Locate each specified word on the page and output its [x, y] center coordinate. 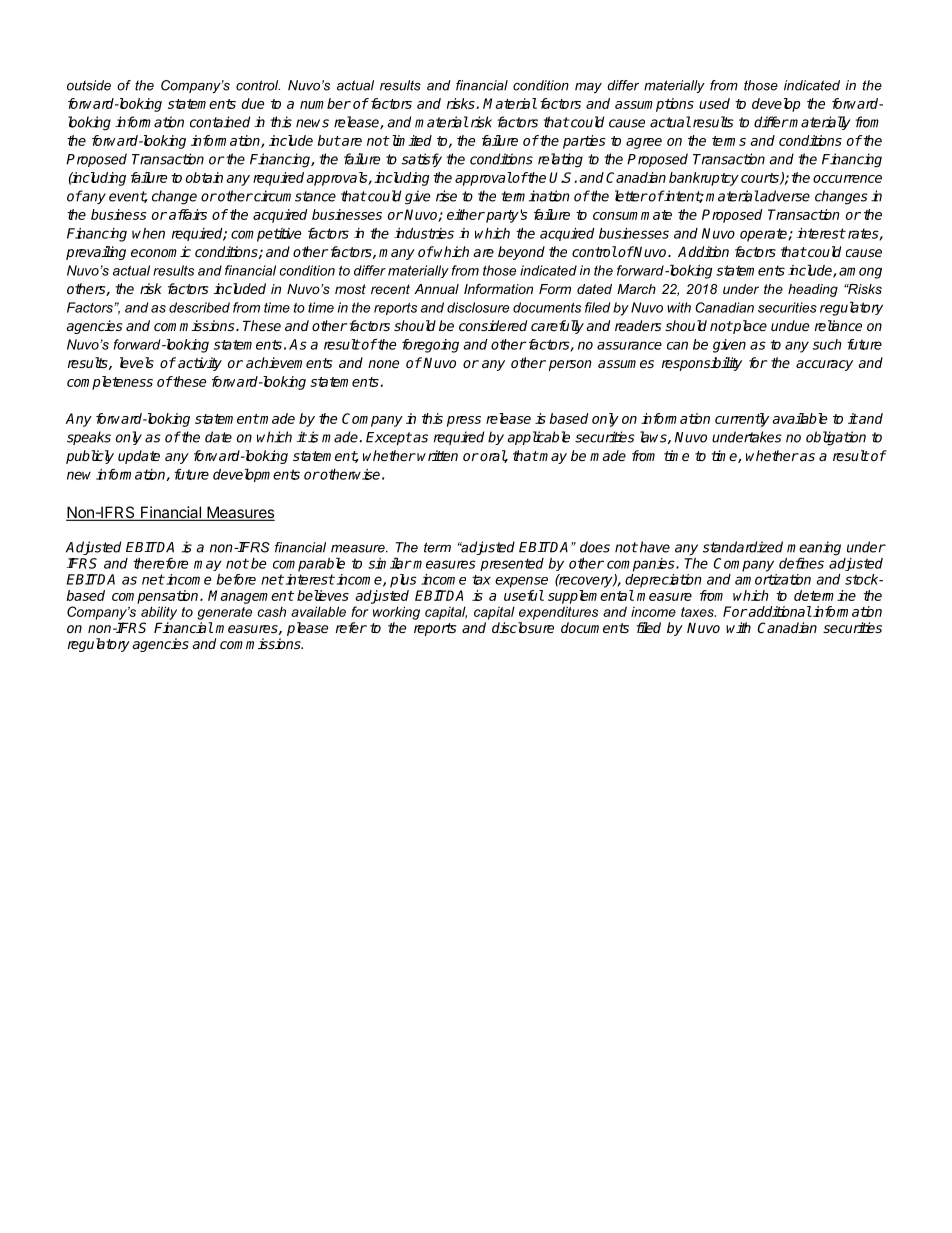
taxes [698, 612]
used [714, 103]
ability [159, 613]
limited [410, 140]
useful [524, 595]
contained [220, 122]
